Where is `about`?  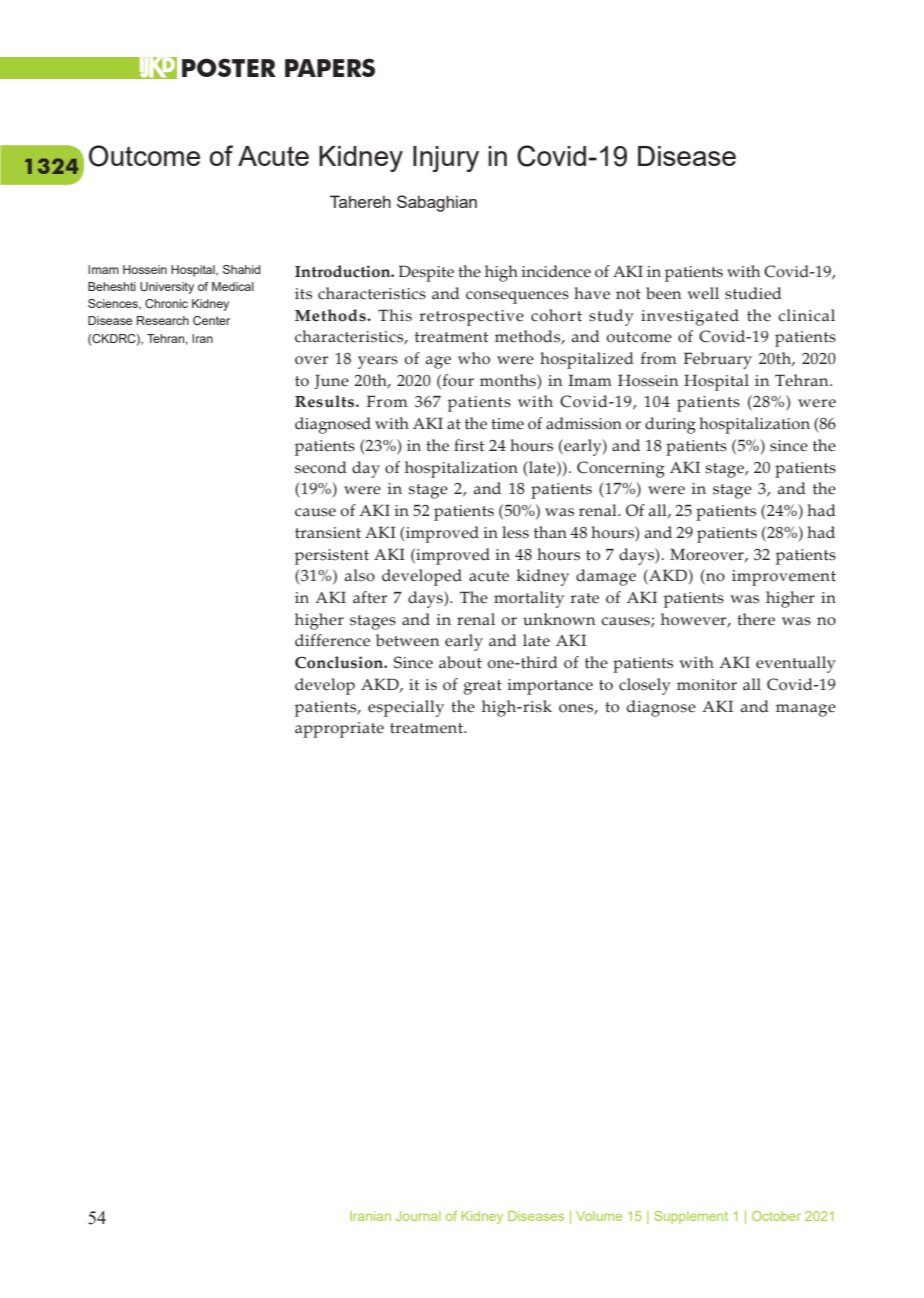
about is located at coordinates (460, 662).
